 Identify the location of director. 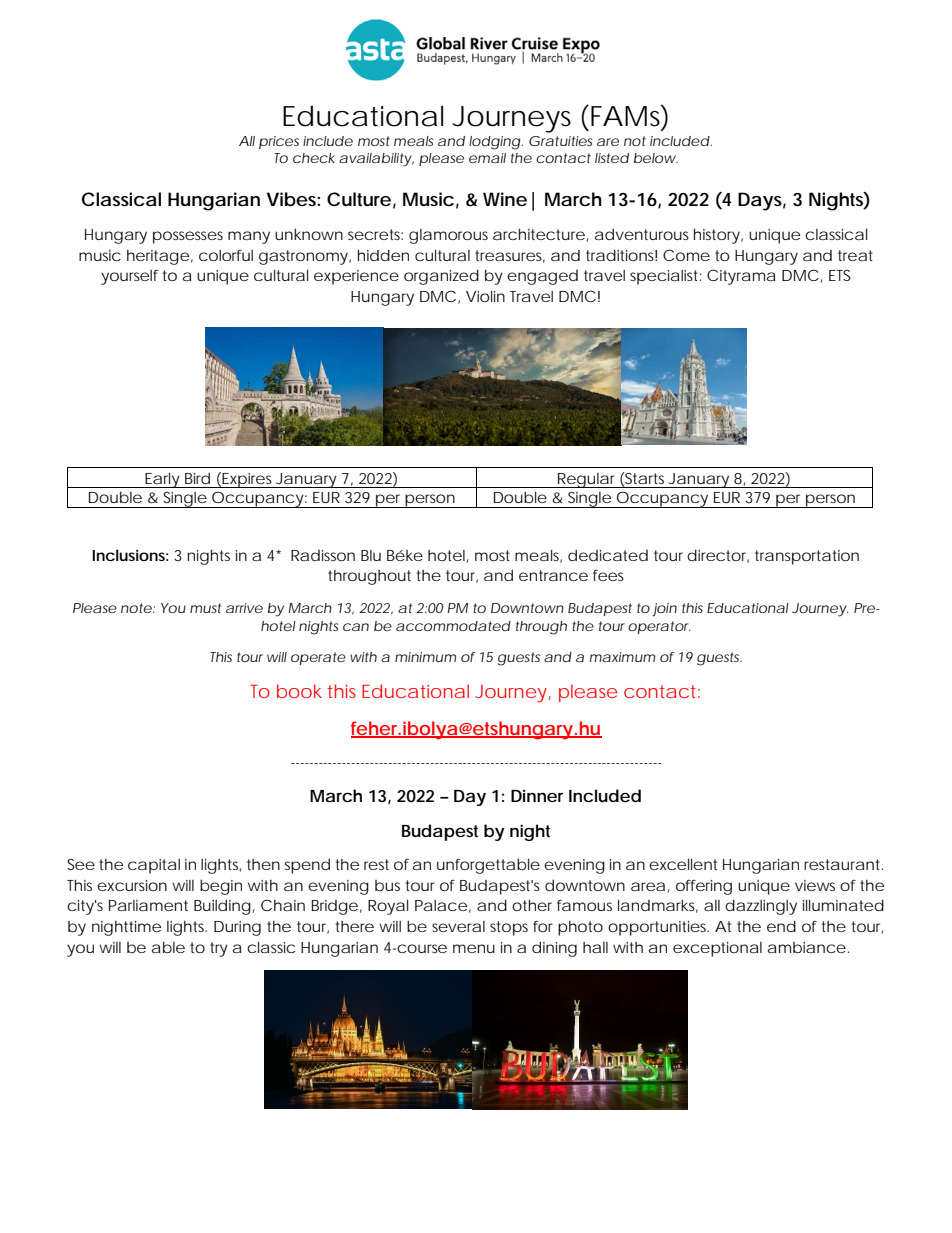
(718, 556).
